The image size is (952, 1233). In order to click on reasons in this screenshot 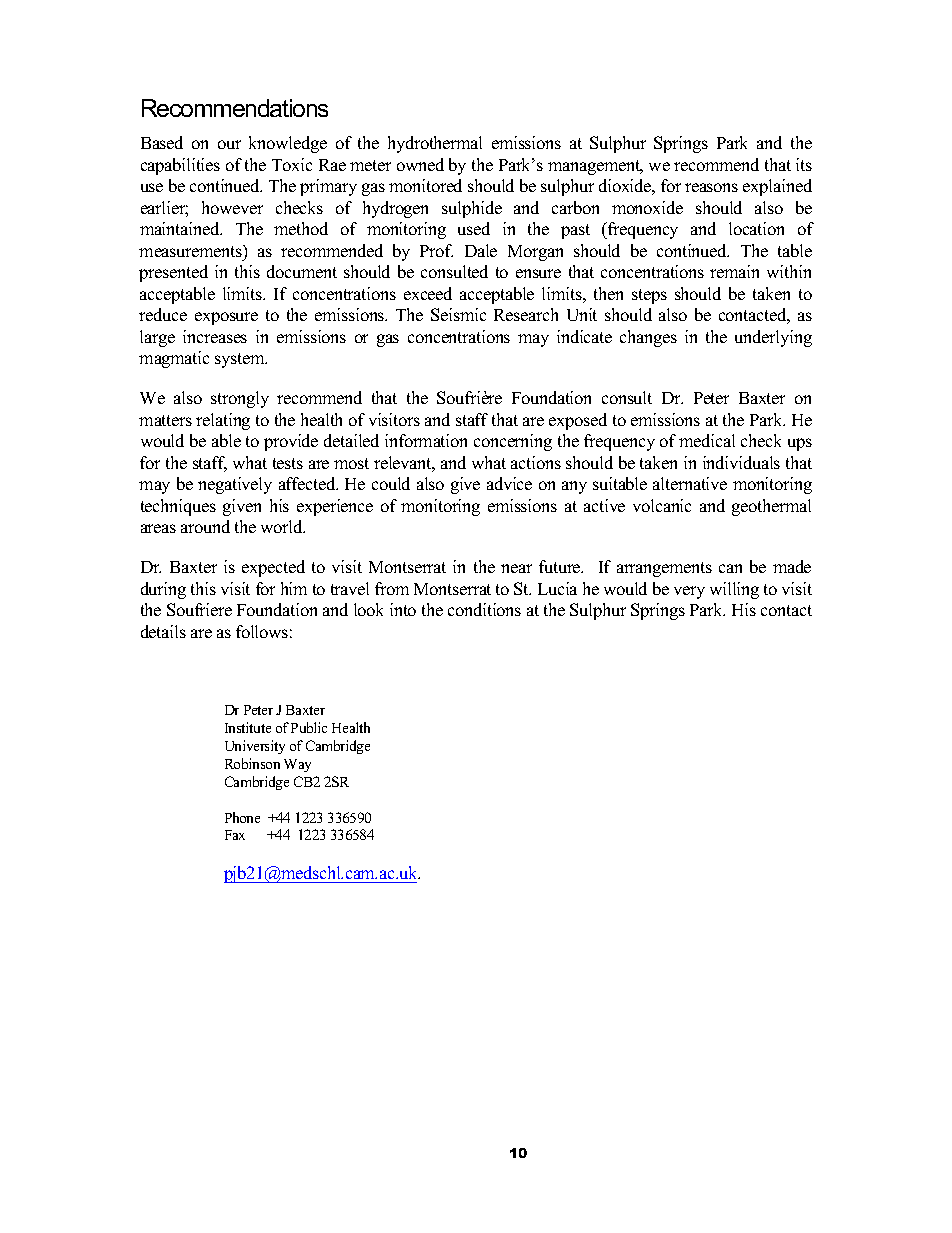, I will do `click(711, 187)`.
